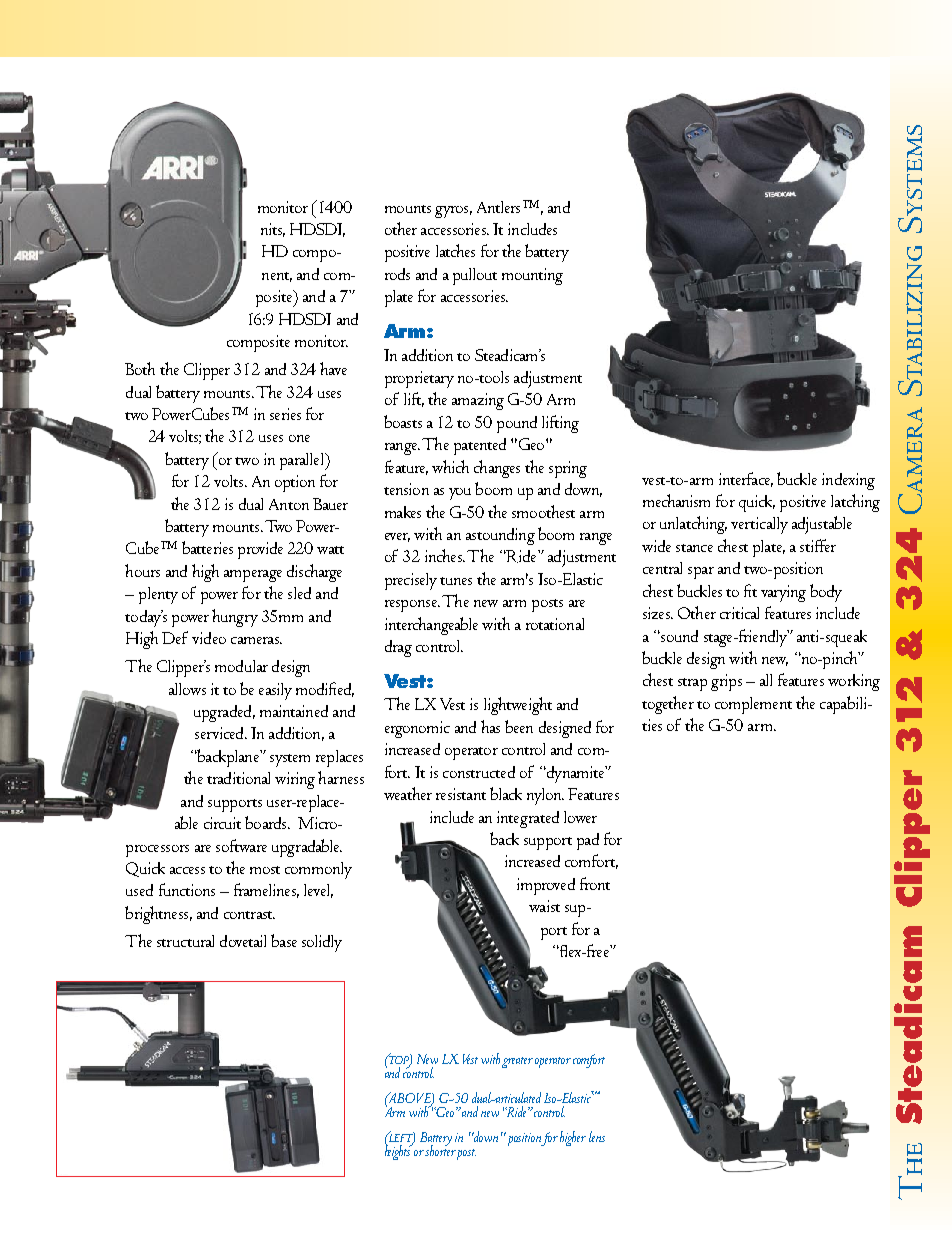 This document has height=1233, width=952. What do you see at coordinates (532, 276) in the document?
I see `mounting` at bounding box center [532, 276].
